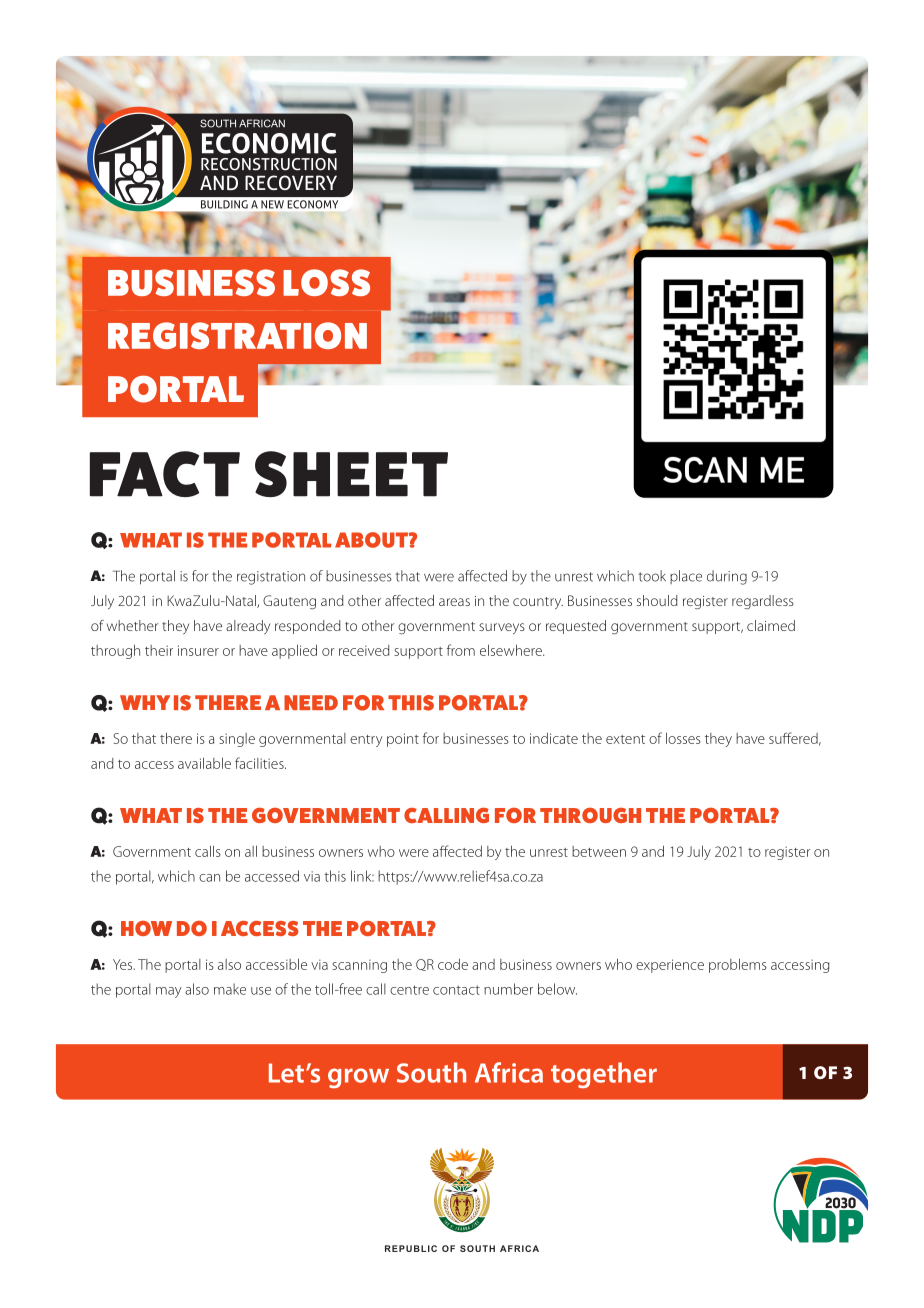 Image resolution: width=924 pixels, height=1308 pixels. Describe the element at coordinates (403, 740) in the page. I see `point` at that location.
